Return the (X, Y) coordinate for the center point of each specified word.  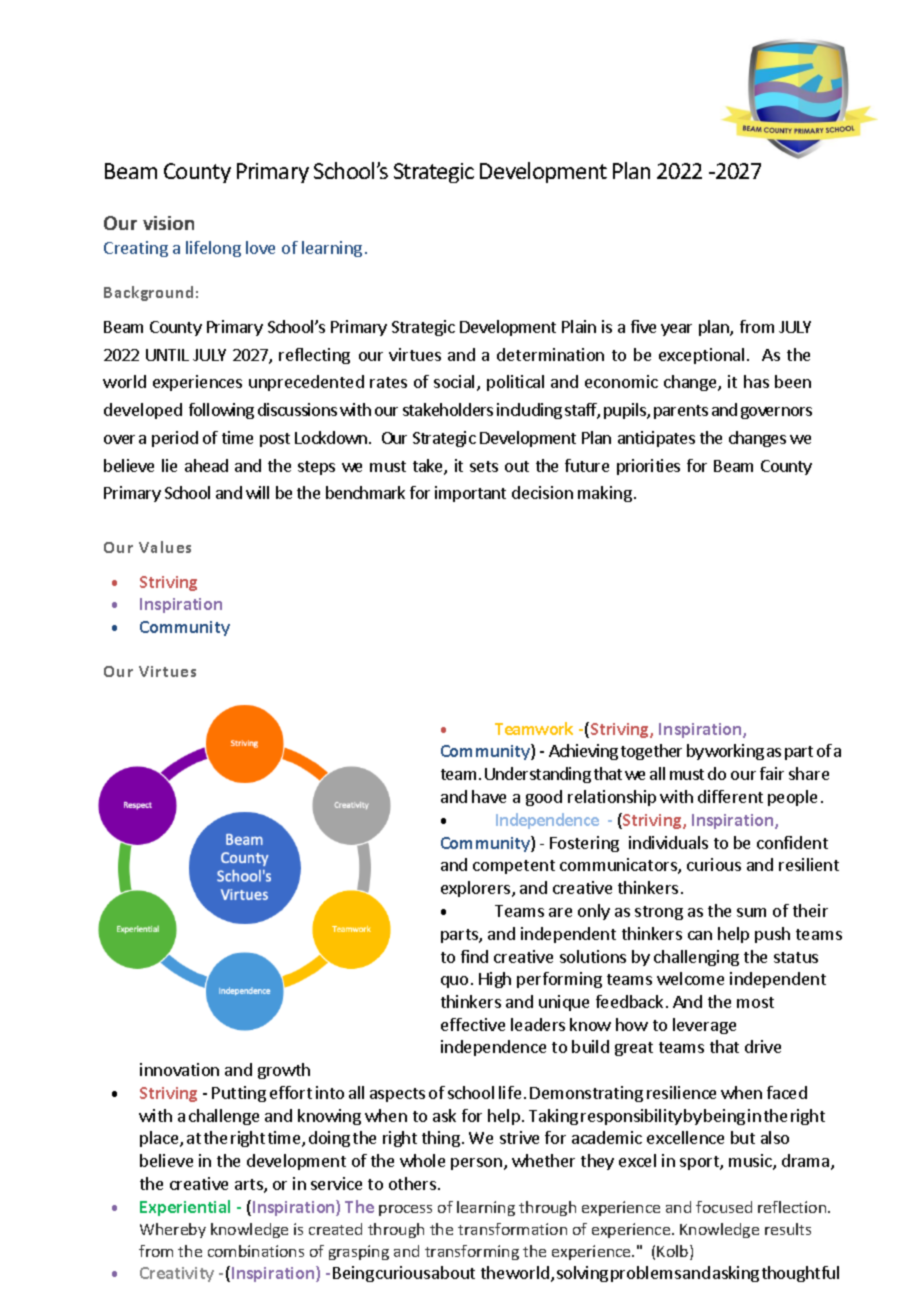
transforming (472, 1252)
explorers (477, 889)
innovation (179, 1069)
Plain (579, 326)
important (470, 494)
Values (165, 547)
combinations (256, 1251)
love (260, 247)
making (605, 494)
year (676, 330)
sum (751, 912)
